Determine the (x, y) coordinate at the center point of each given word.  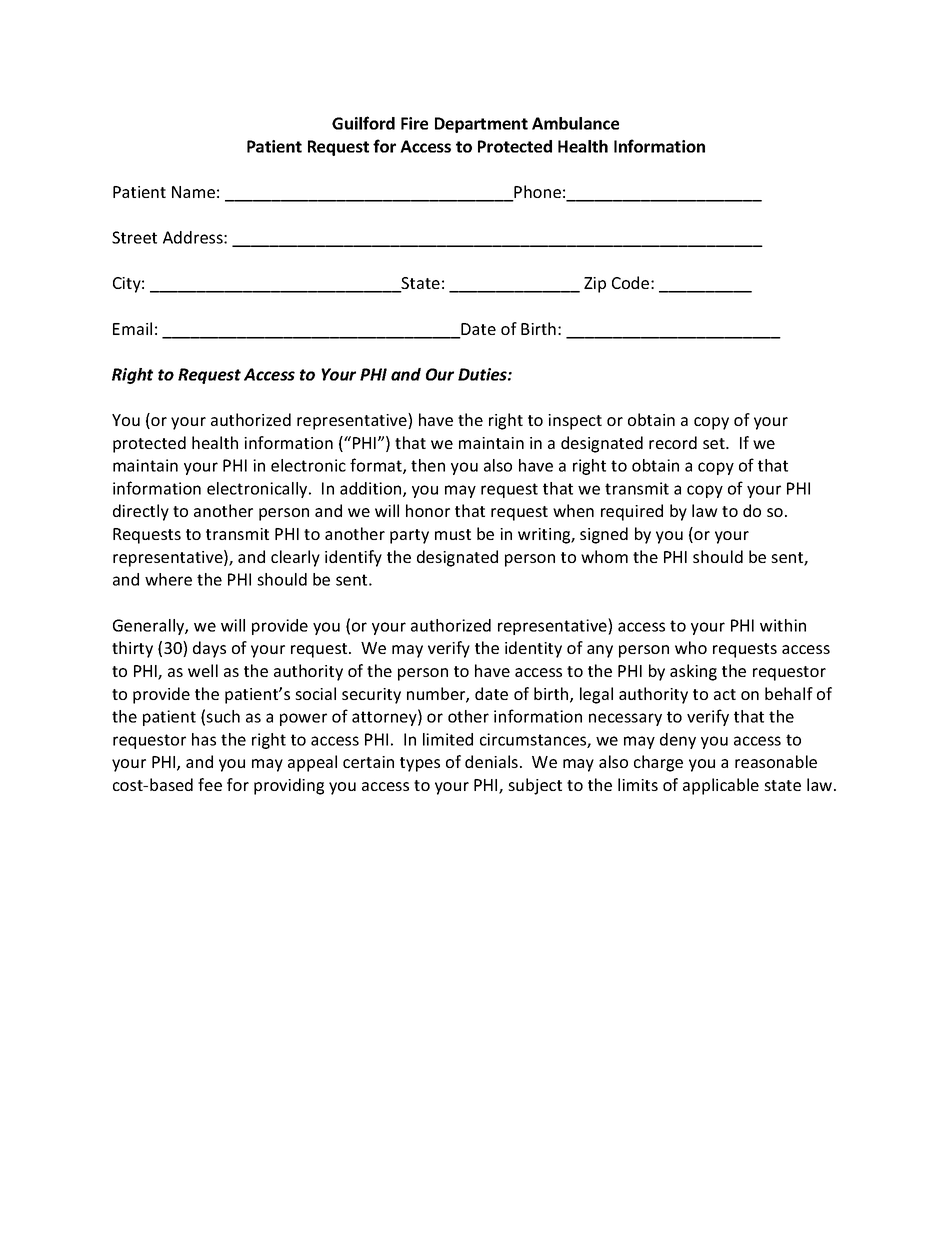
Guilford (363, 123)
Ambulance (575, 123)
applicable (721, 786)
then (428, 465)
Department (481, 125)
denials (491, 761)
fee (210, 784)
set (715, 443)
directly (141, 512)
